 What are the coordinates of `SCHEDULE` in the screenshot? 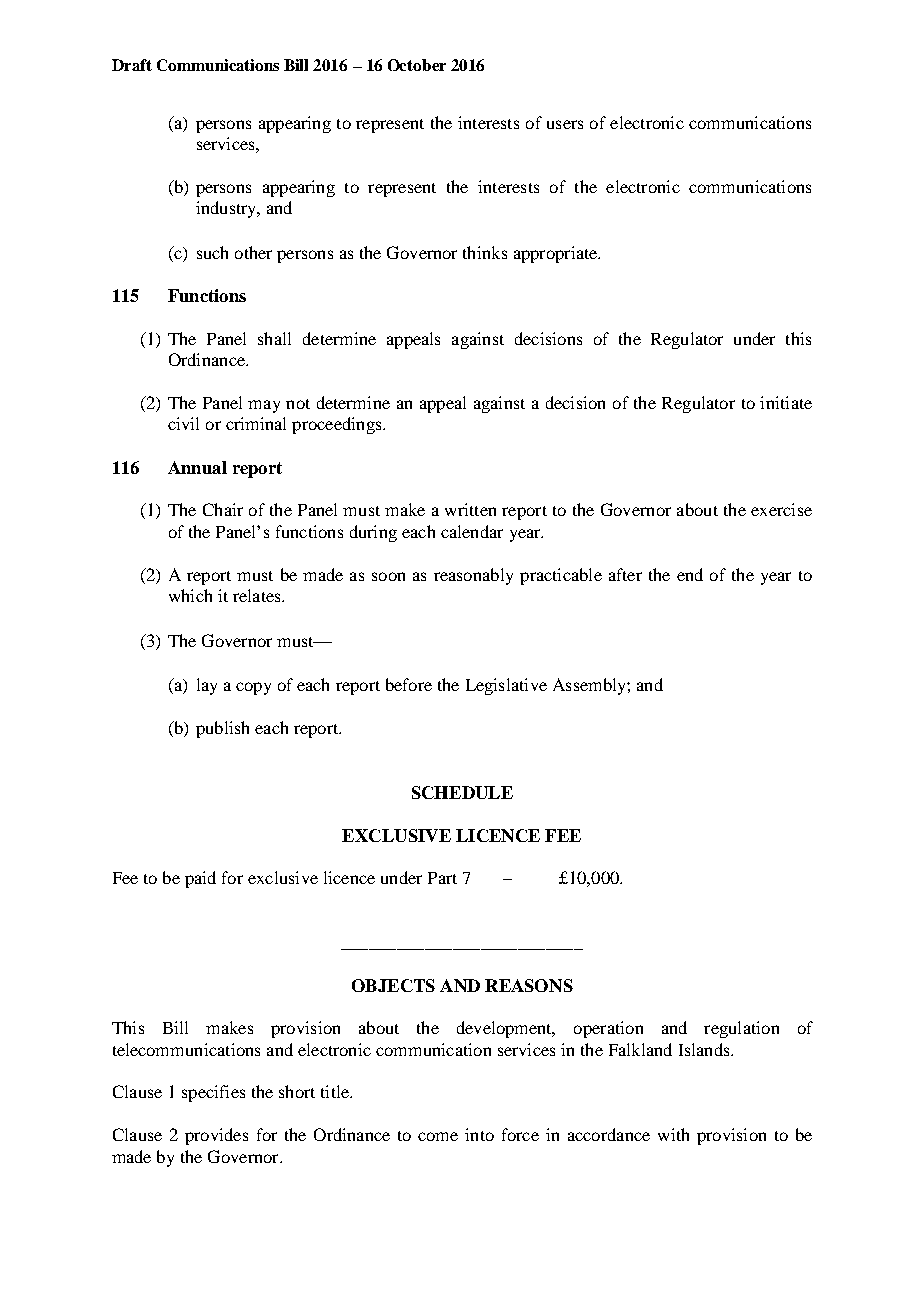 It's located at (462, 792).
